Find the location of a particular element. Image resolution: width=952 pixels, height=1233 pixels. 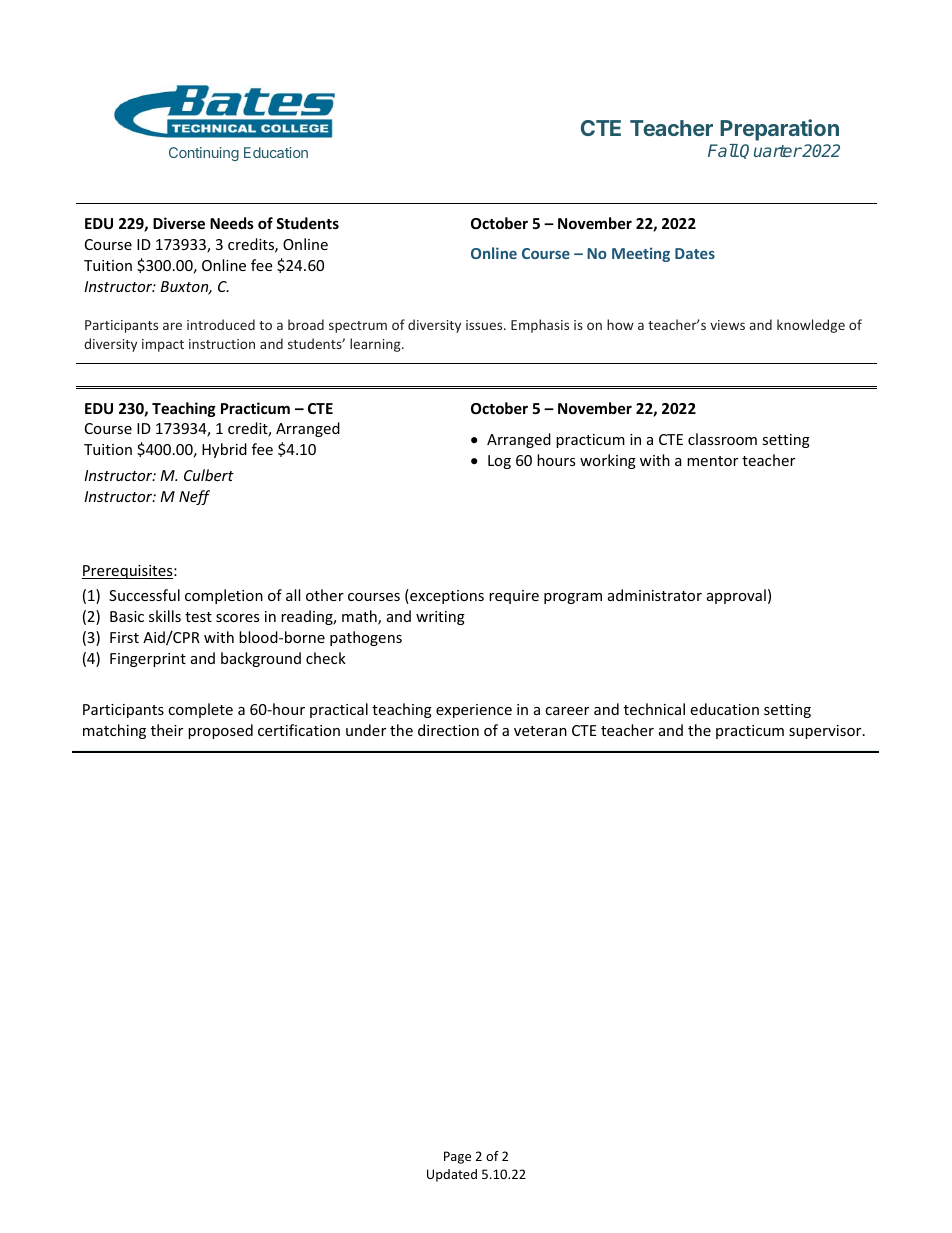

instruction is located at coordinates (222, 344).
